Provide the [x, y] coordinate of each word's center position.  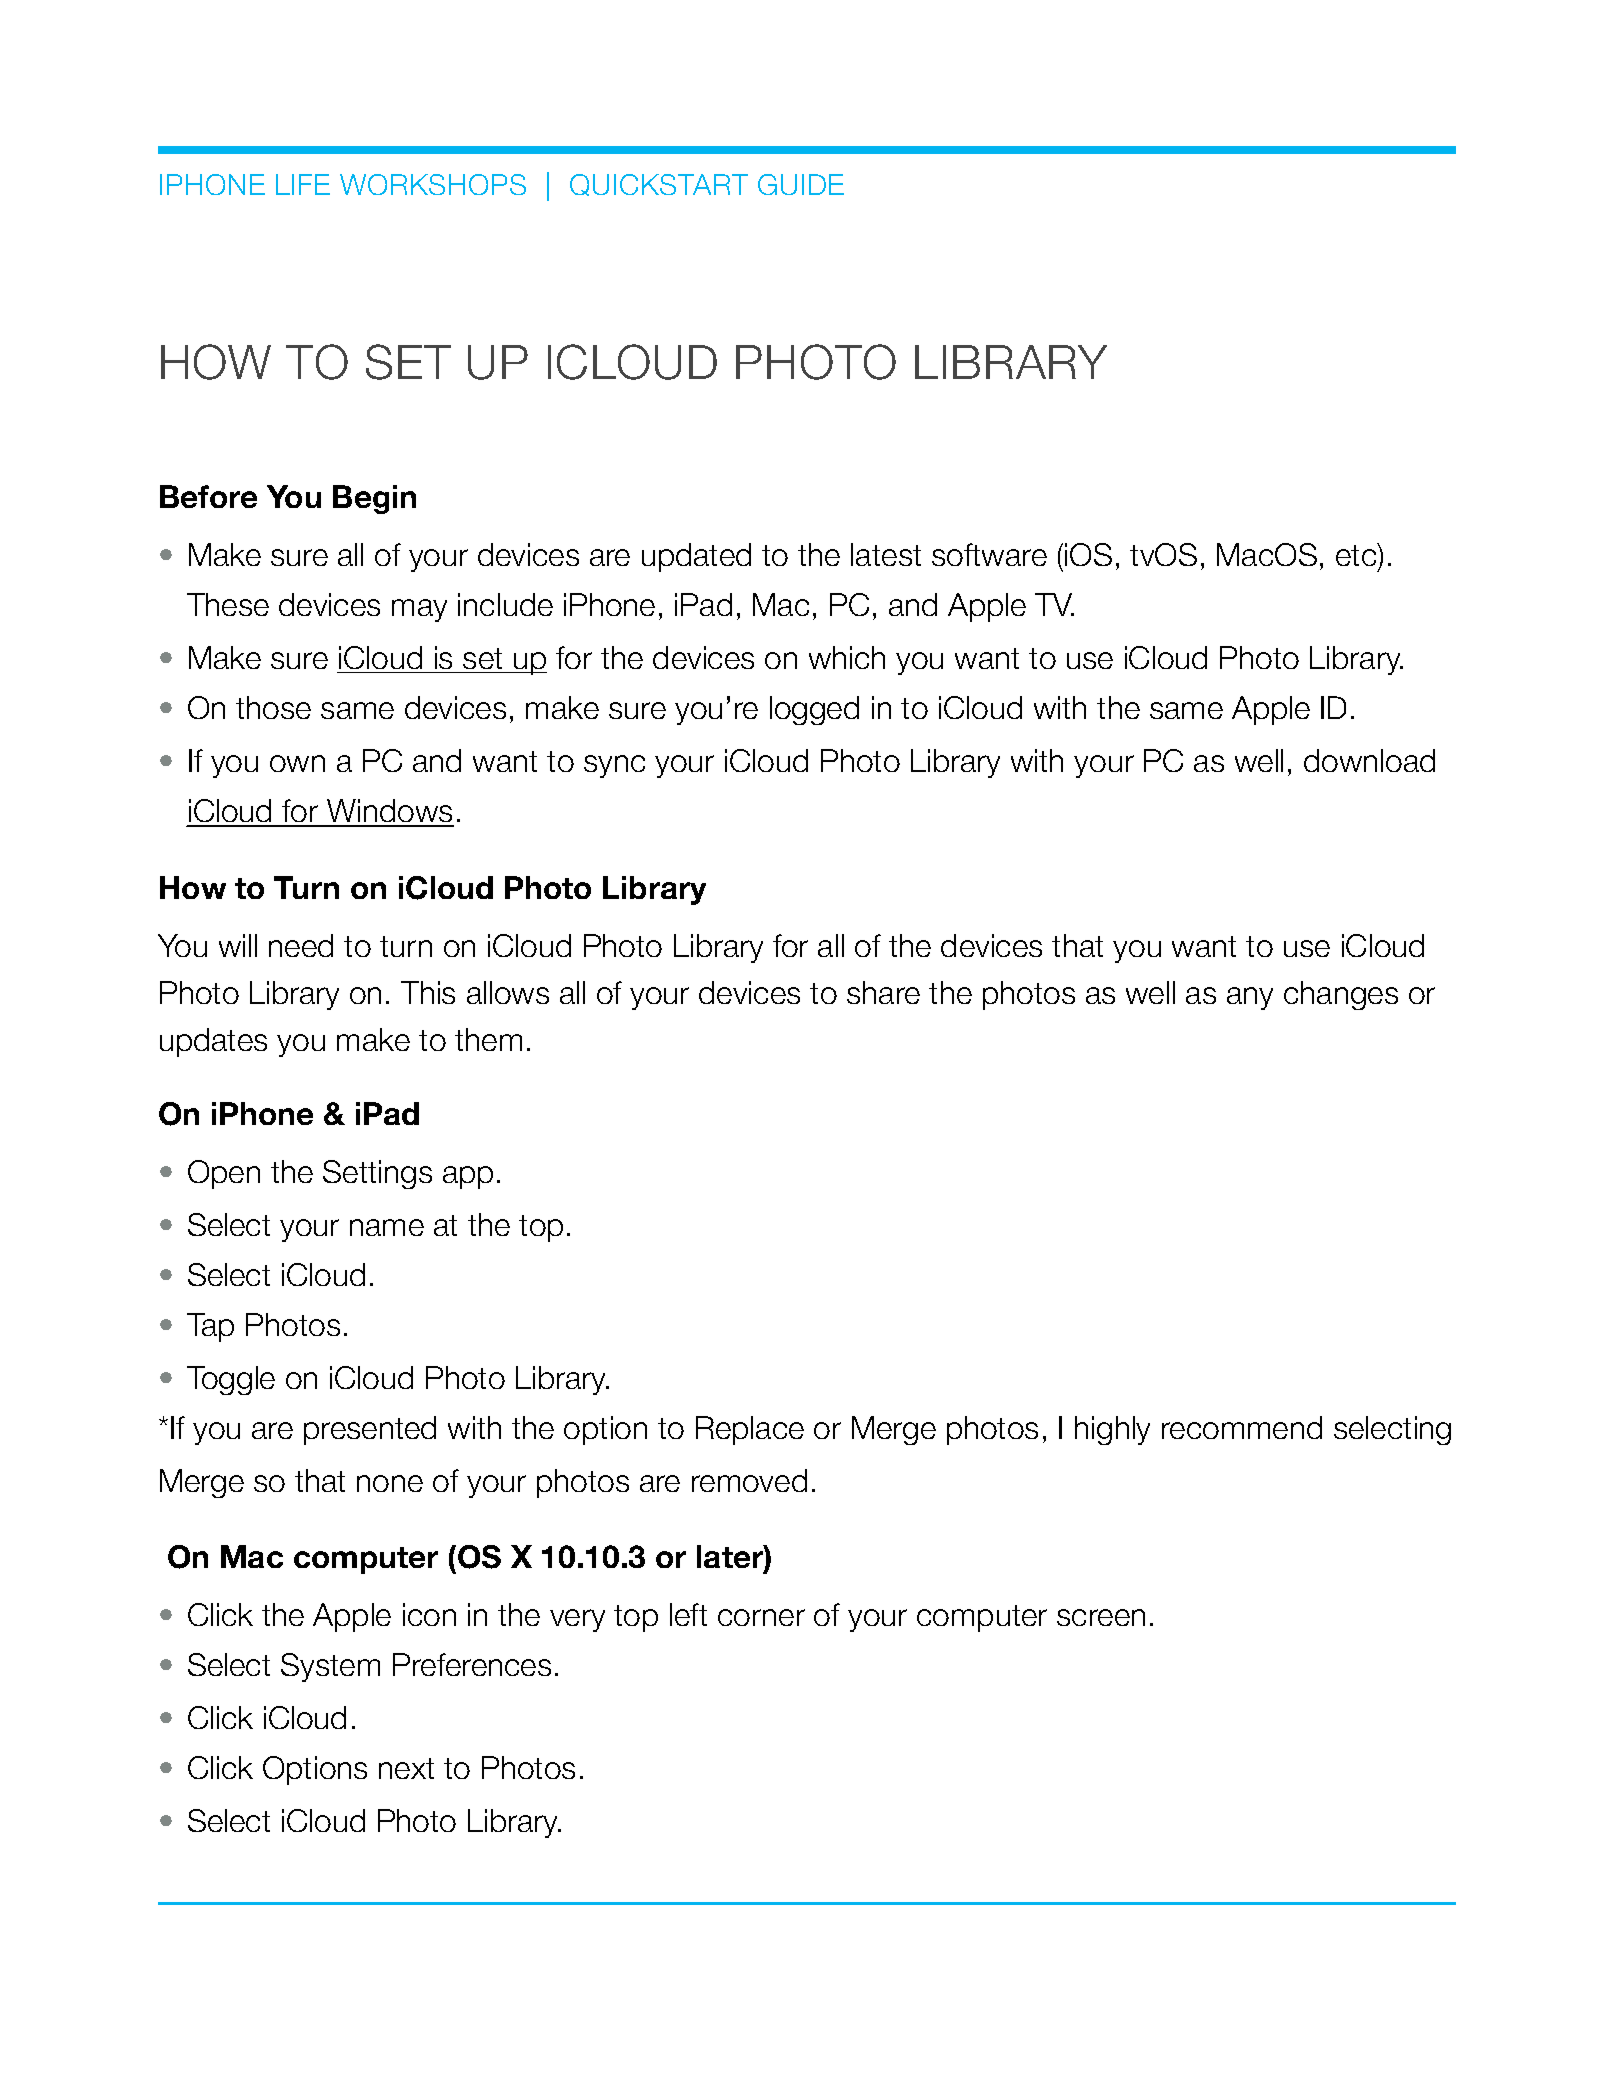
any [1250, 998]
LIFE [303, 184]
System [330, 1667]
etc [1357, 556]
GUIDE [801, 184]
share [883, 992]
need [301, 945]
